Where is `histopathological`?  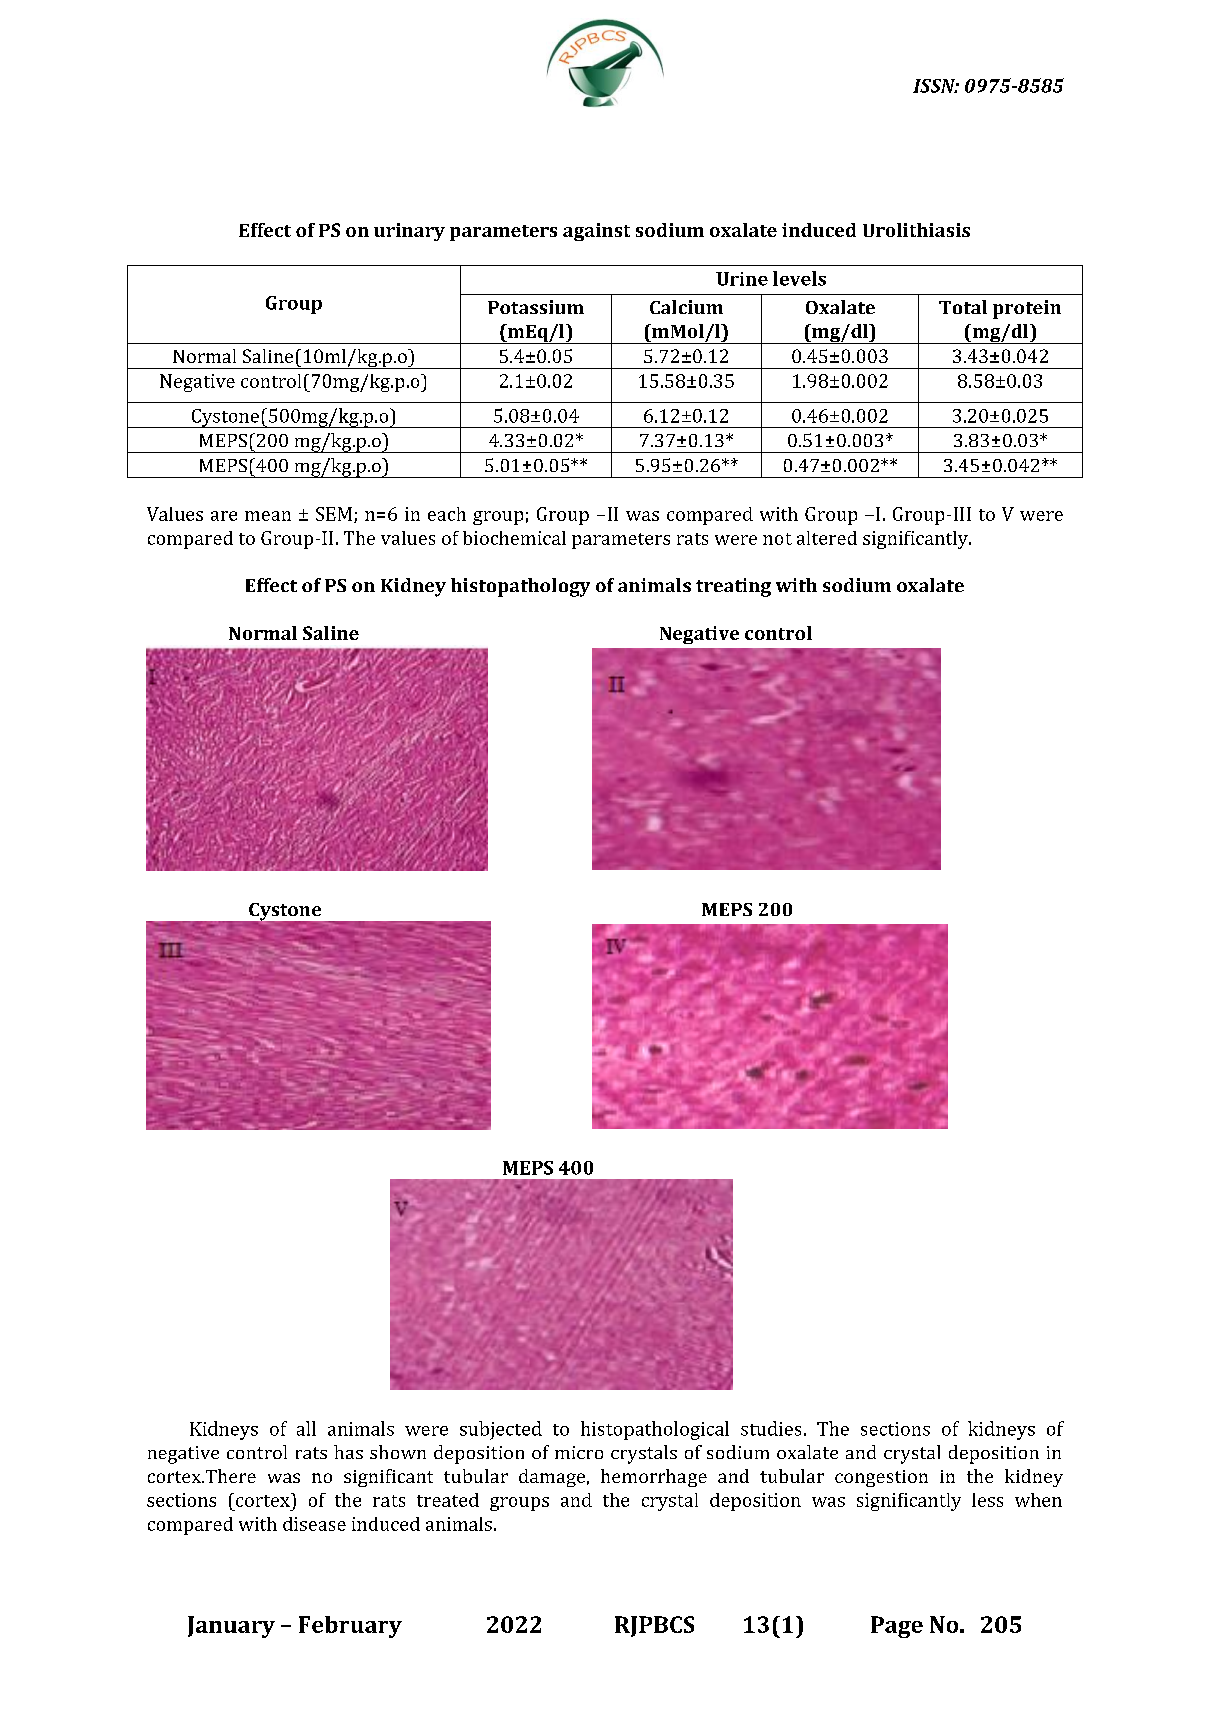
histopathological is located at coordinates (655, 1430).
